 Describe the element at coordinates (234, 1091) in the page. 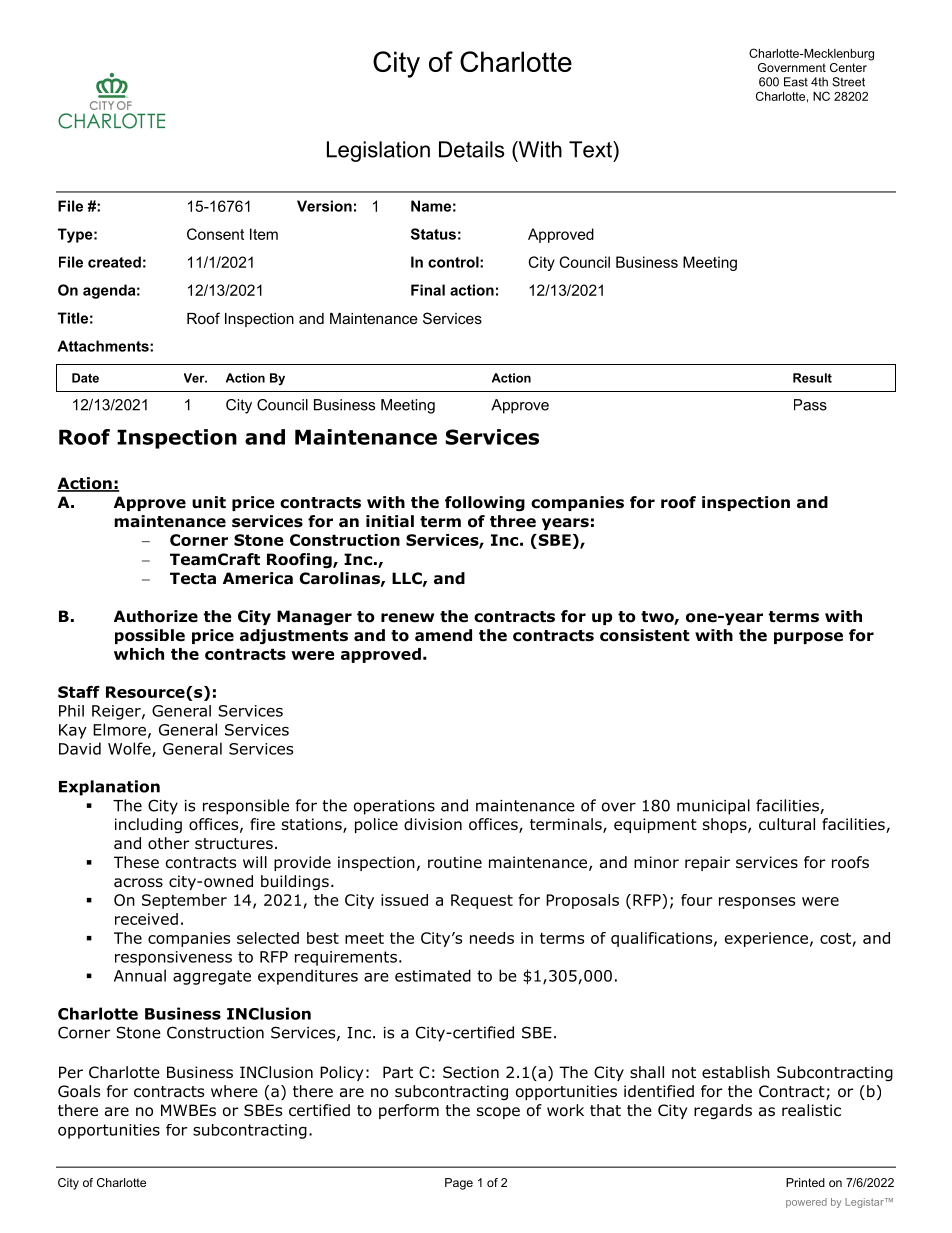

I see `where` at that location.
